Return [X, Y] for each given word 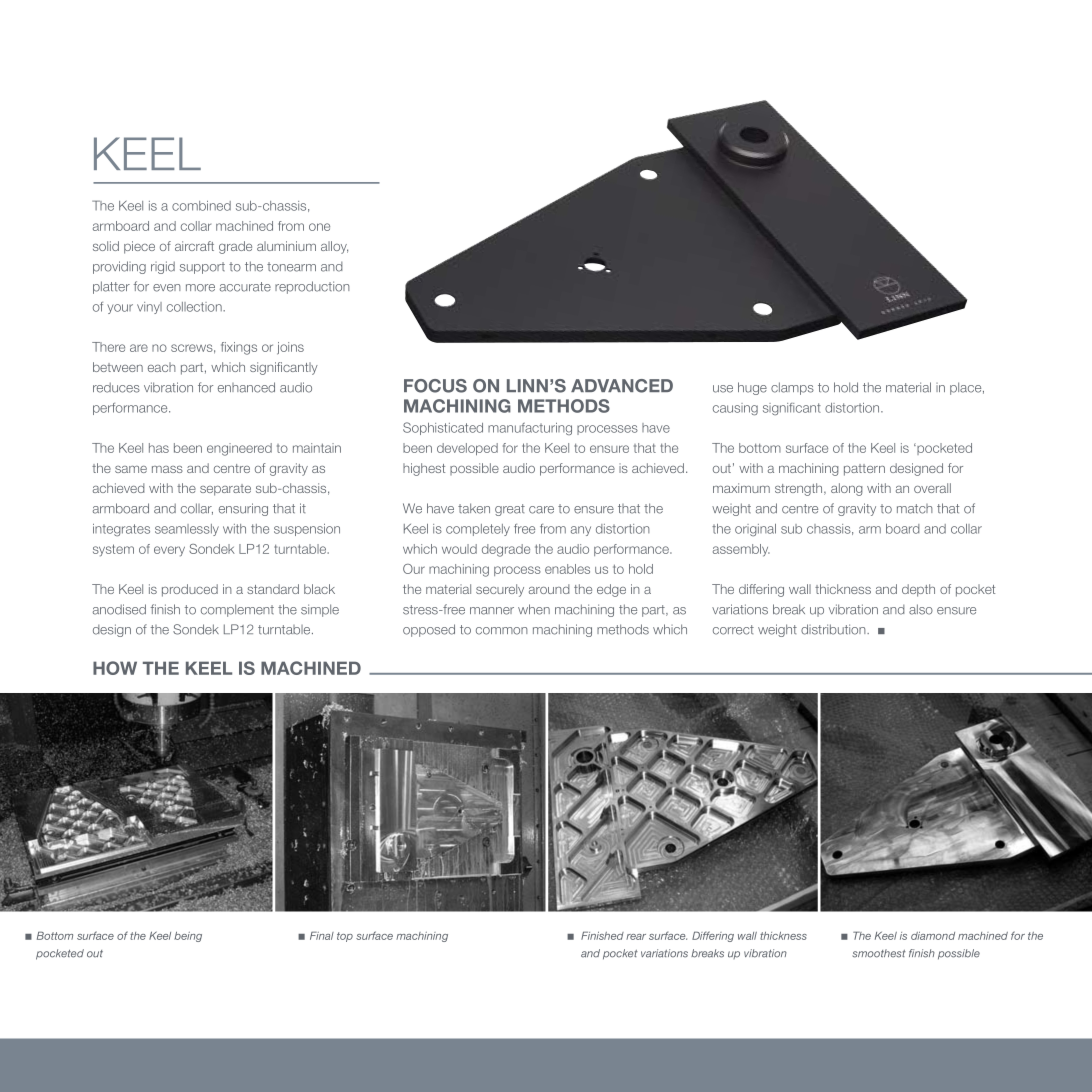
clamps [792, 388]
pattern [864, 470]
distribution [834, 629]
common [502, 631]
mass [167, 469]
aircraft [194, 246]
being [188, 937]
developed [467, 449]
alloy [334, 247]
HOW [115, 668]
